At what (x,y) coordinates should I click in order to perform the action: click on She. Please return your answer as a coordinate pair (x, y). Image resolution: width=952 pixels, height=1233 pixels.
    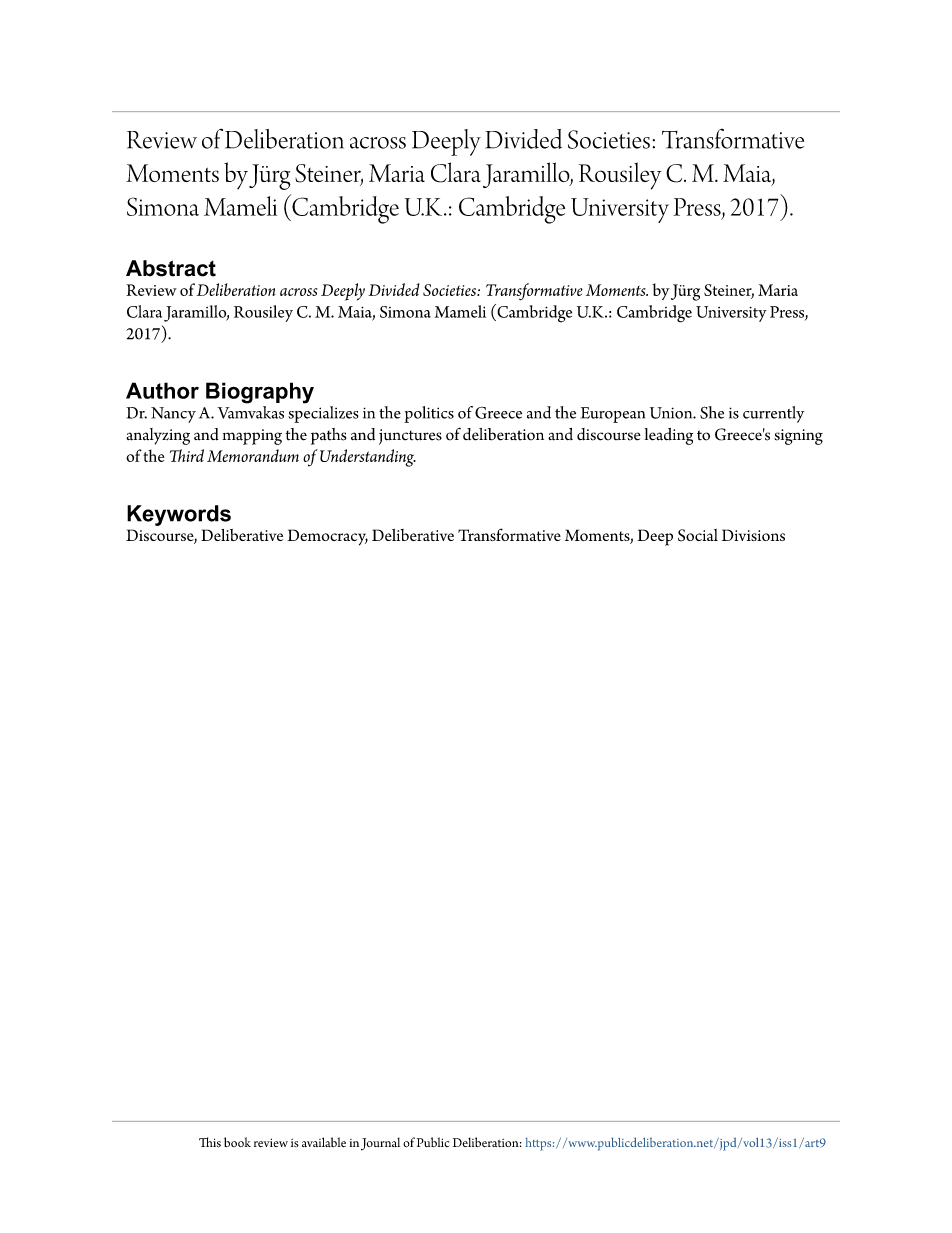
    Looking at the image, I should click on (712, 412).
